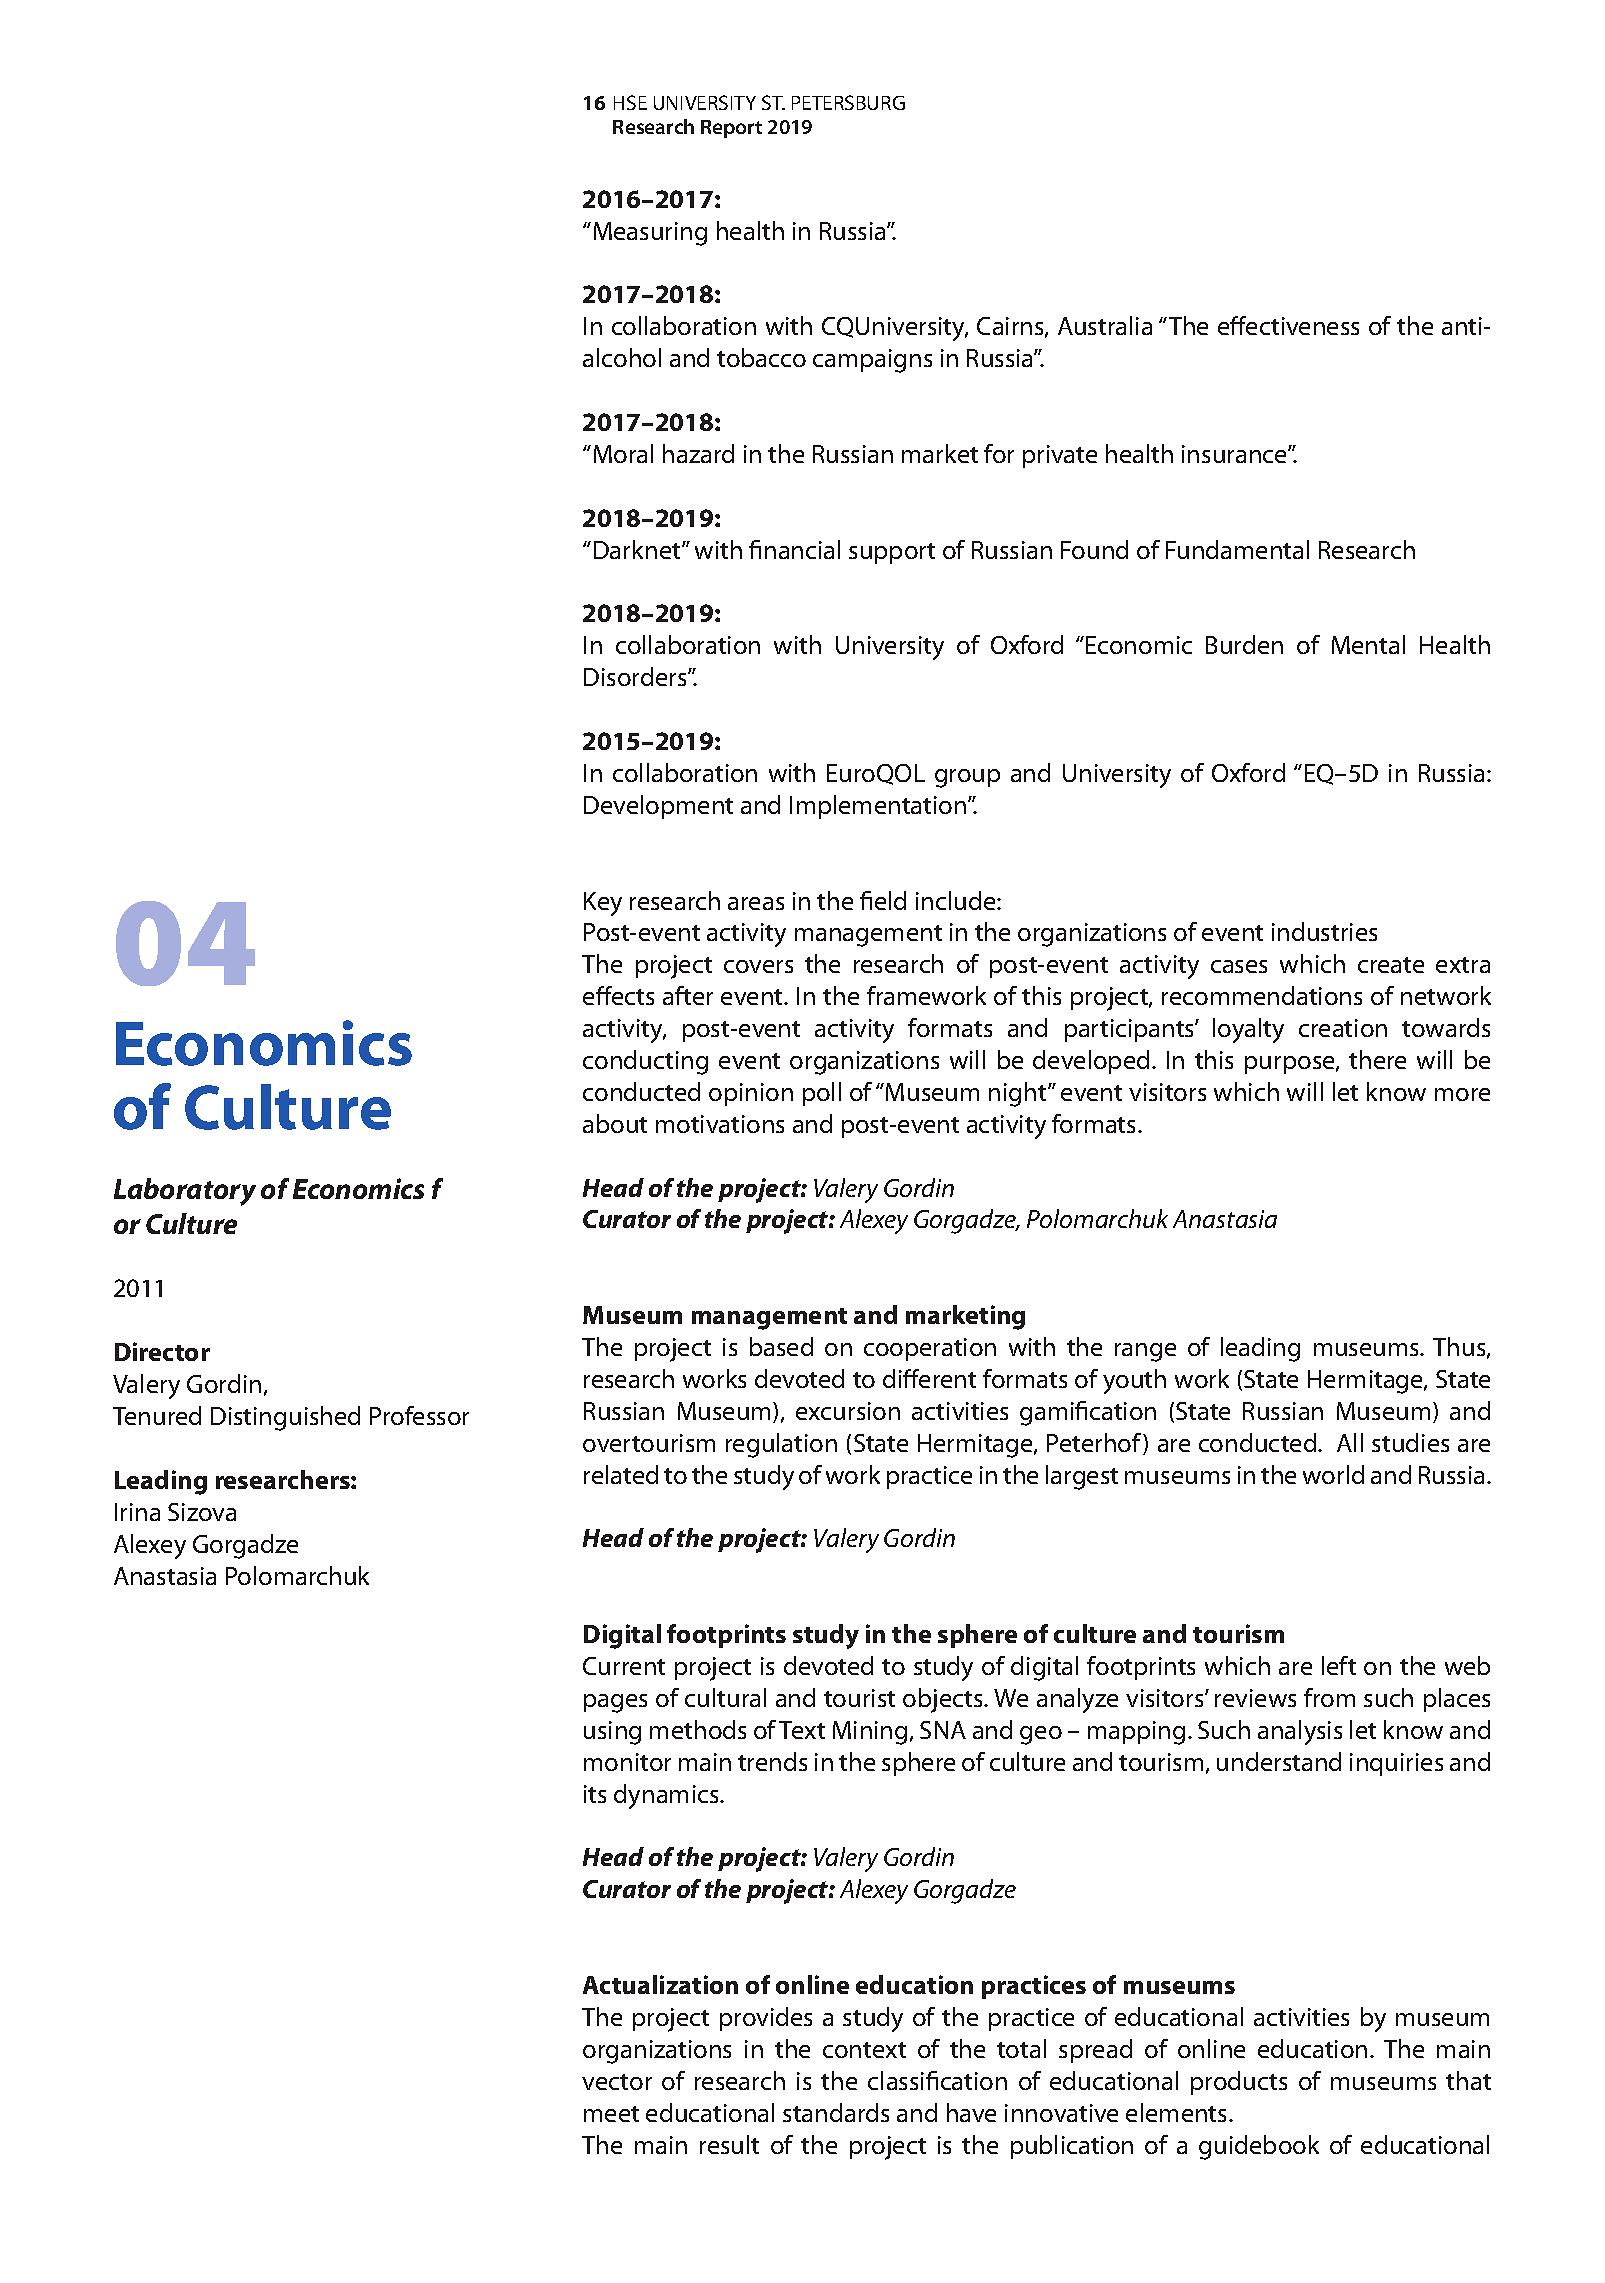 The height and width of the image is (2283, 1605). Describe the element at coordinates (1239, 2083) in the image. I see `products` at that location.
